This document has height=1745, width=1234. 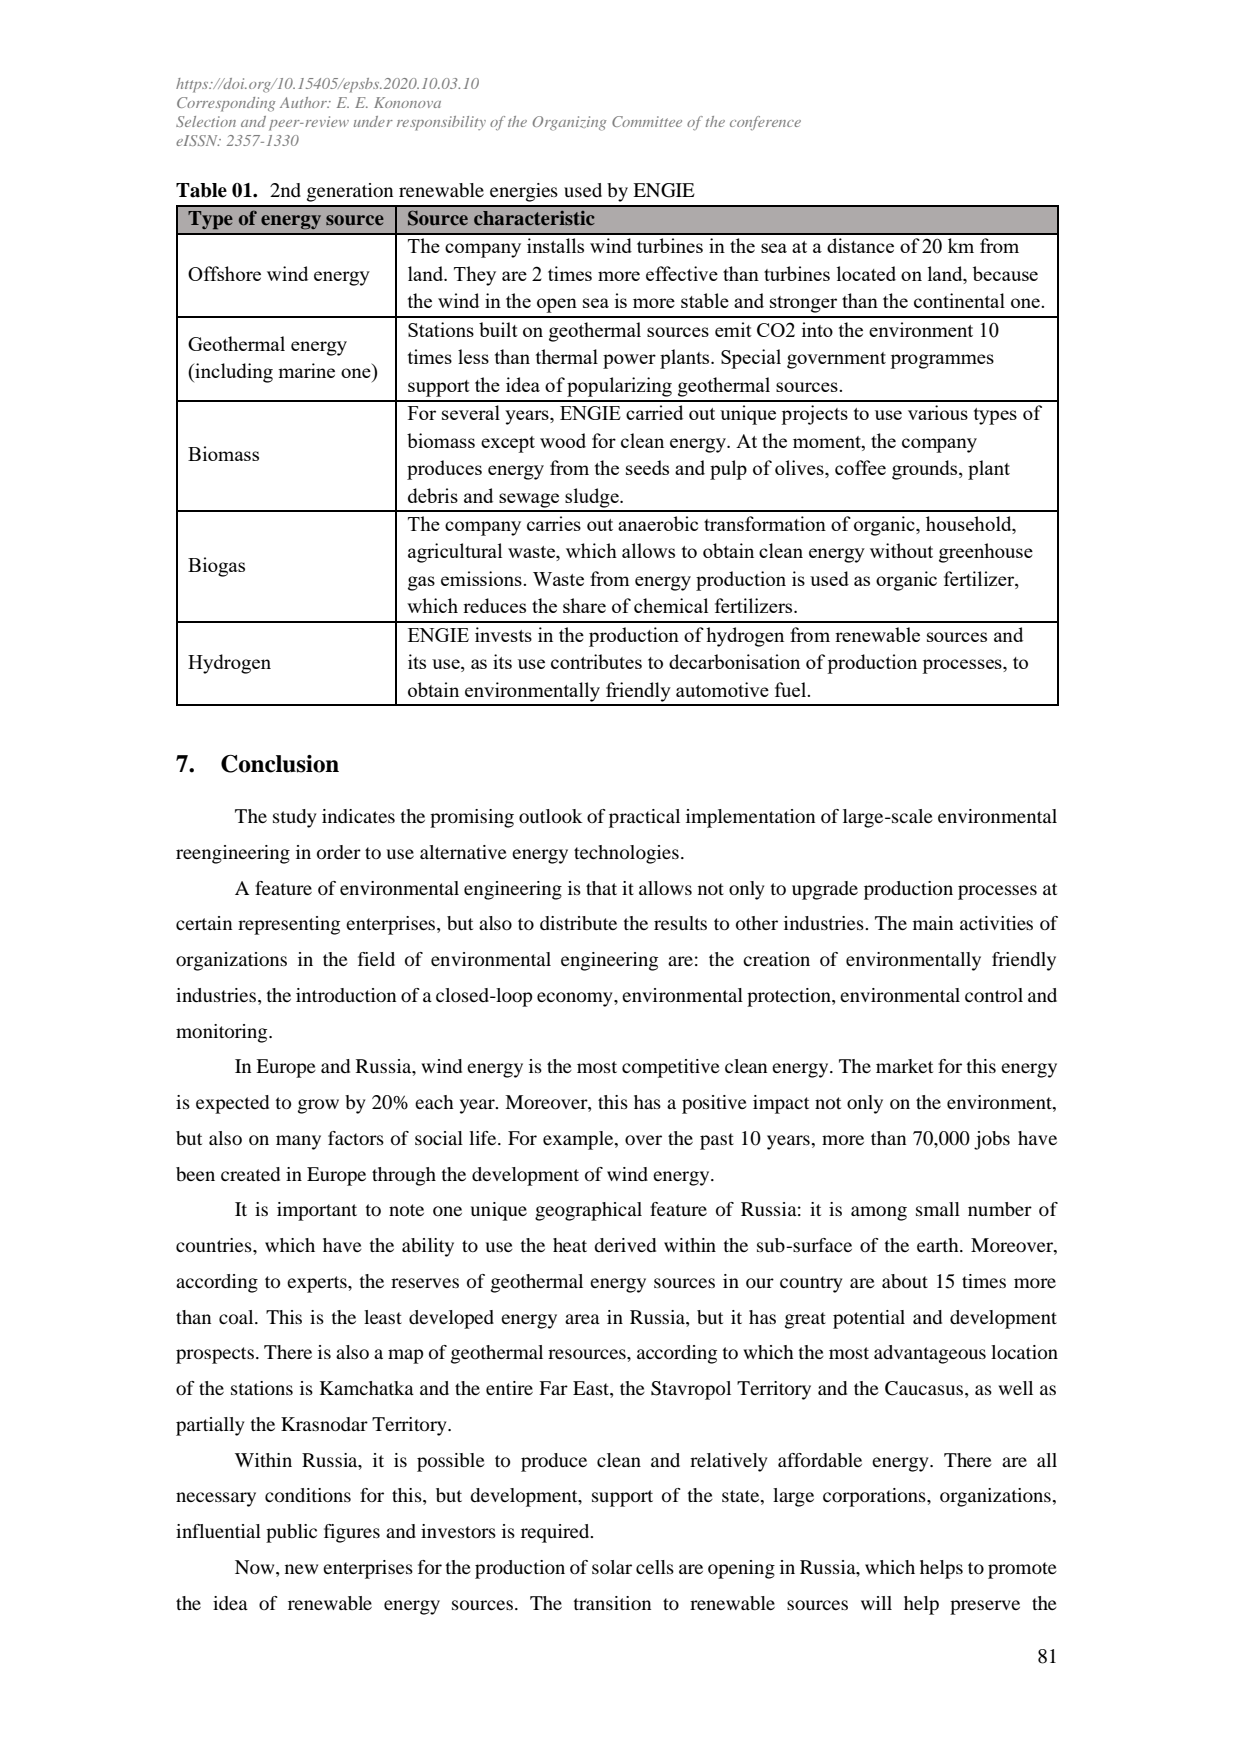 What do you see at coordinates (905, 1281) in the document?
I see `about` at bounding box center [905, 1281].
